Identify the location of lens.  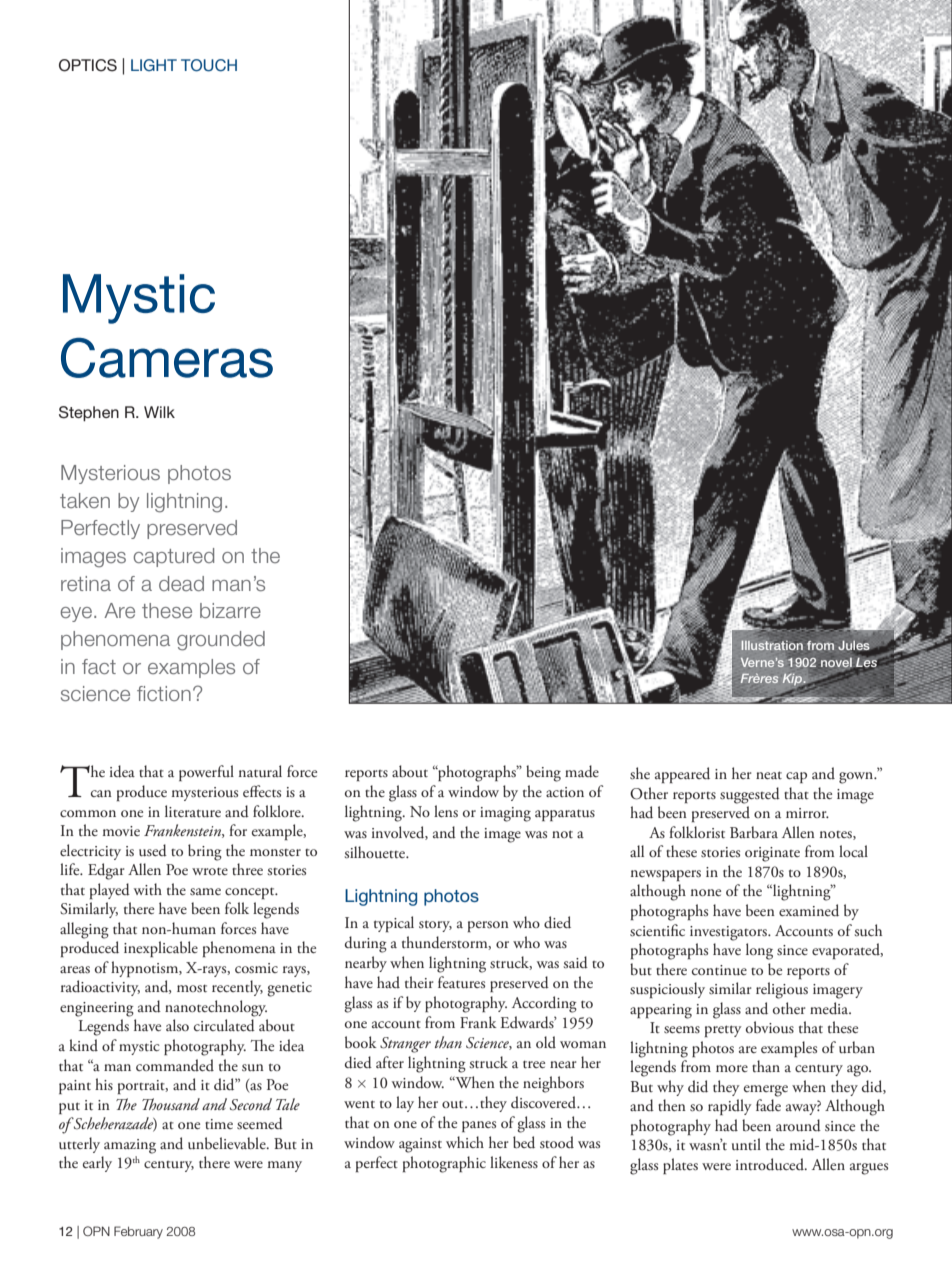
(446, 811).
